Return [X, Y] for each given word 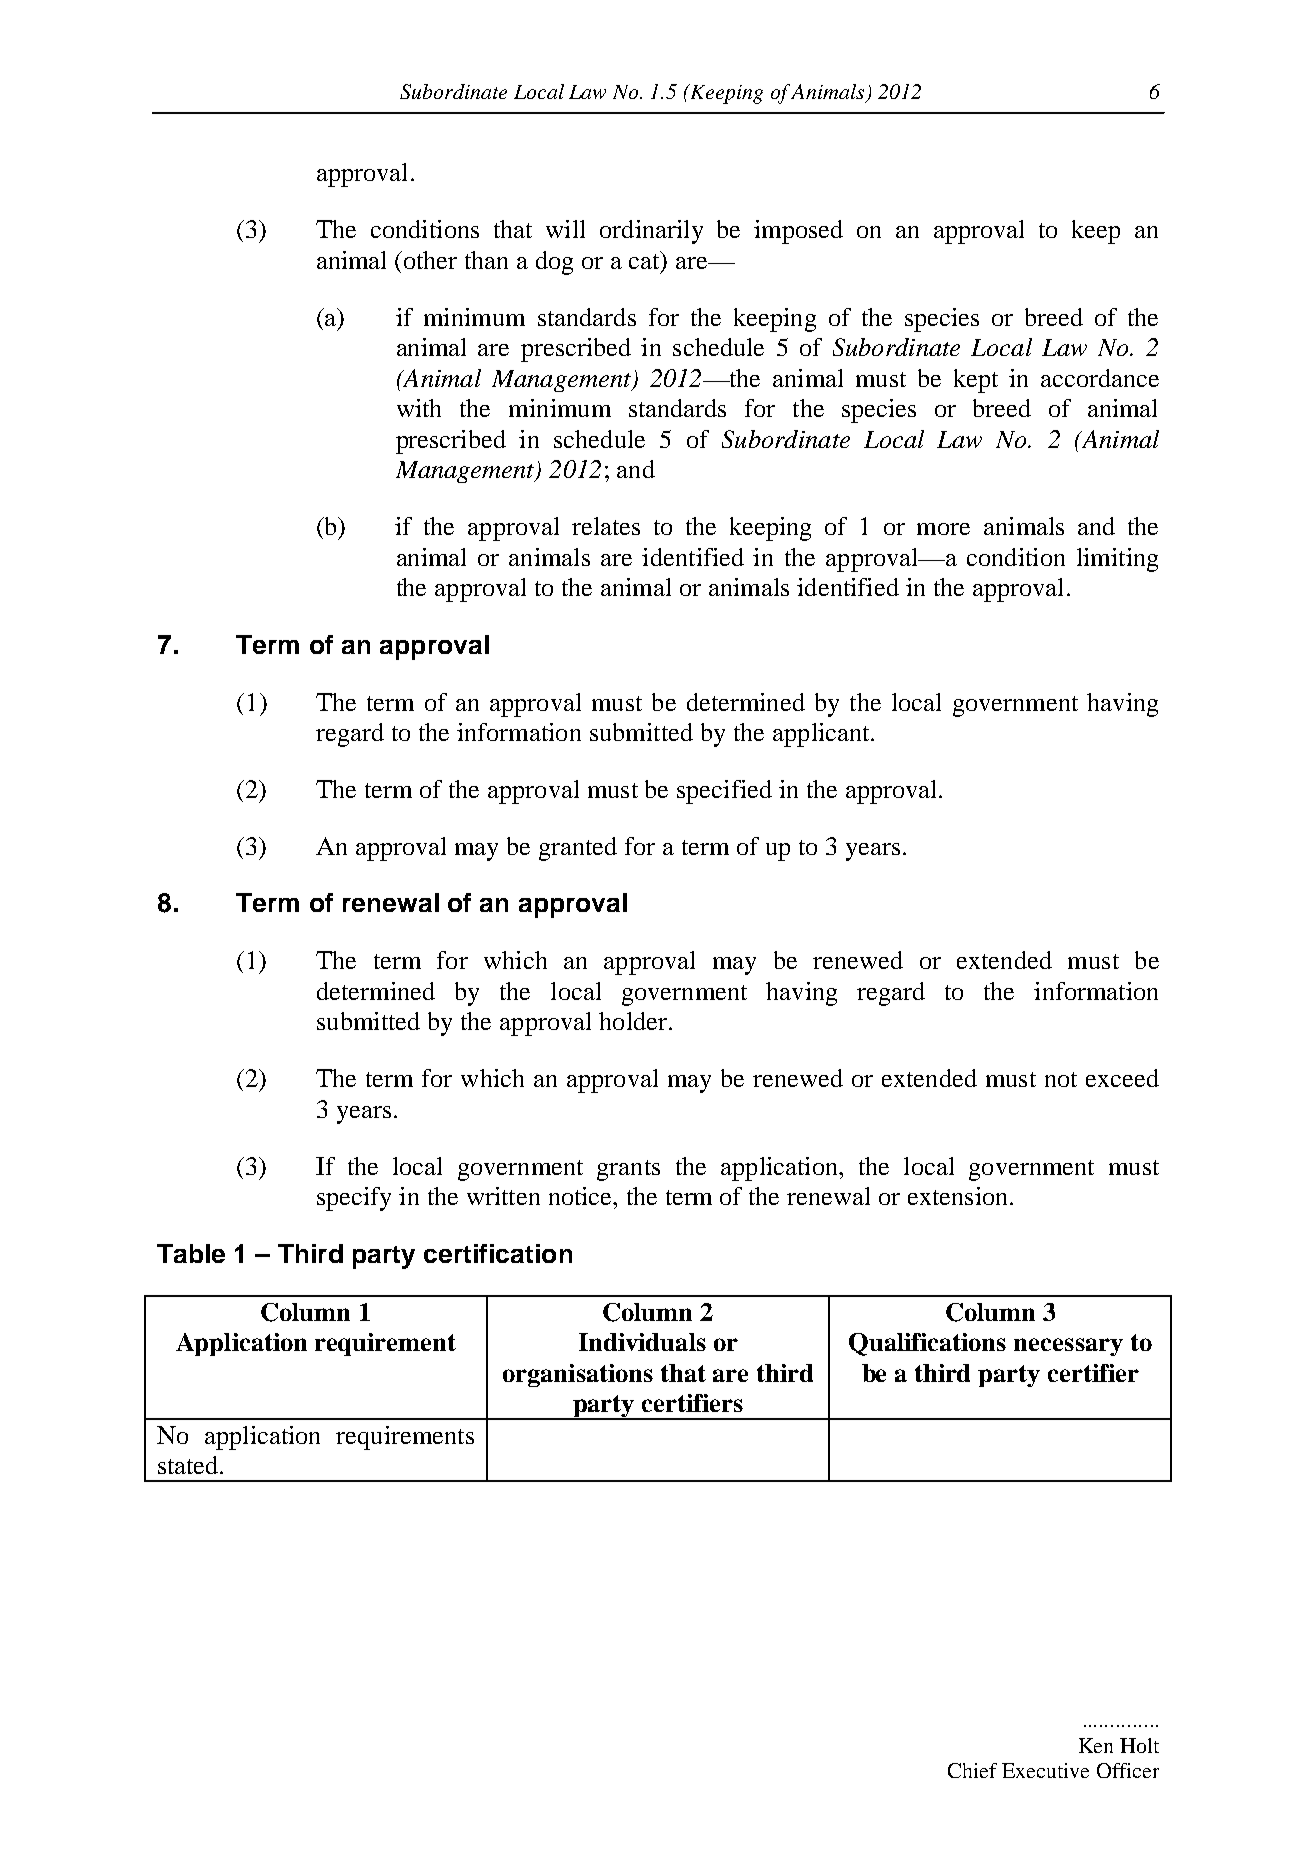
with [419, 408]
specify [354, 1199]
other [430, 260]
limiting [1117, 560]
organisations [578, 1375]
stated [189, 1465]
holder [633, 1021]
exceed [1122, 1078]
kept [976, 381]
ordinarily [651, 232]
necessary [1068, 1347]
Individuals [642, 1342]
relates [606, 526]
